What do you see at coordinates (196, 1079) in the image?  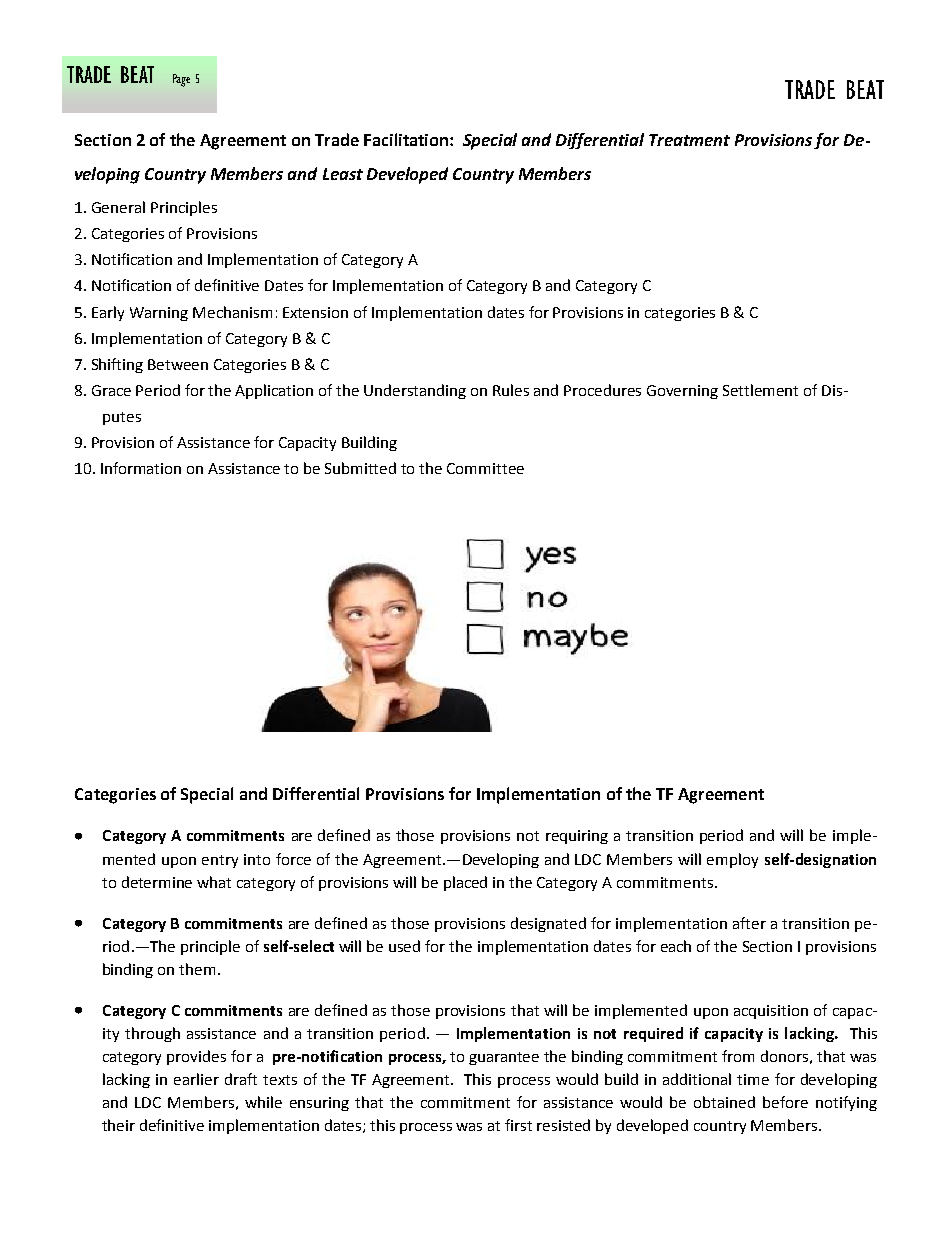 I see `earlier` at bounding box center [196, 1079].
